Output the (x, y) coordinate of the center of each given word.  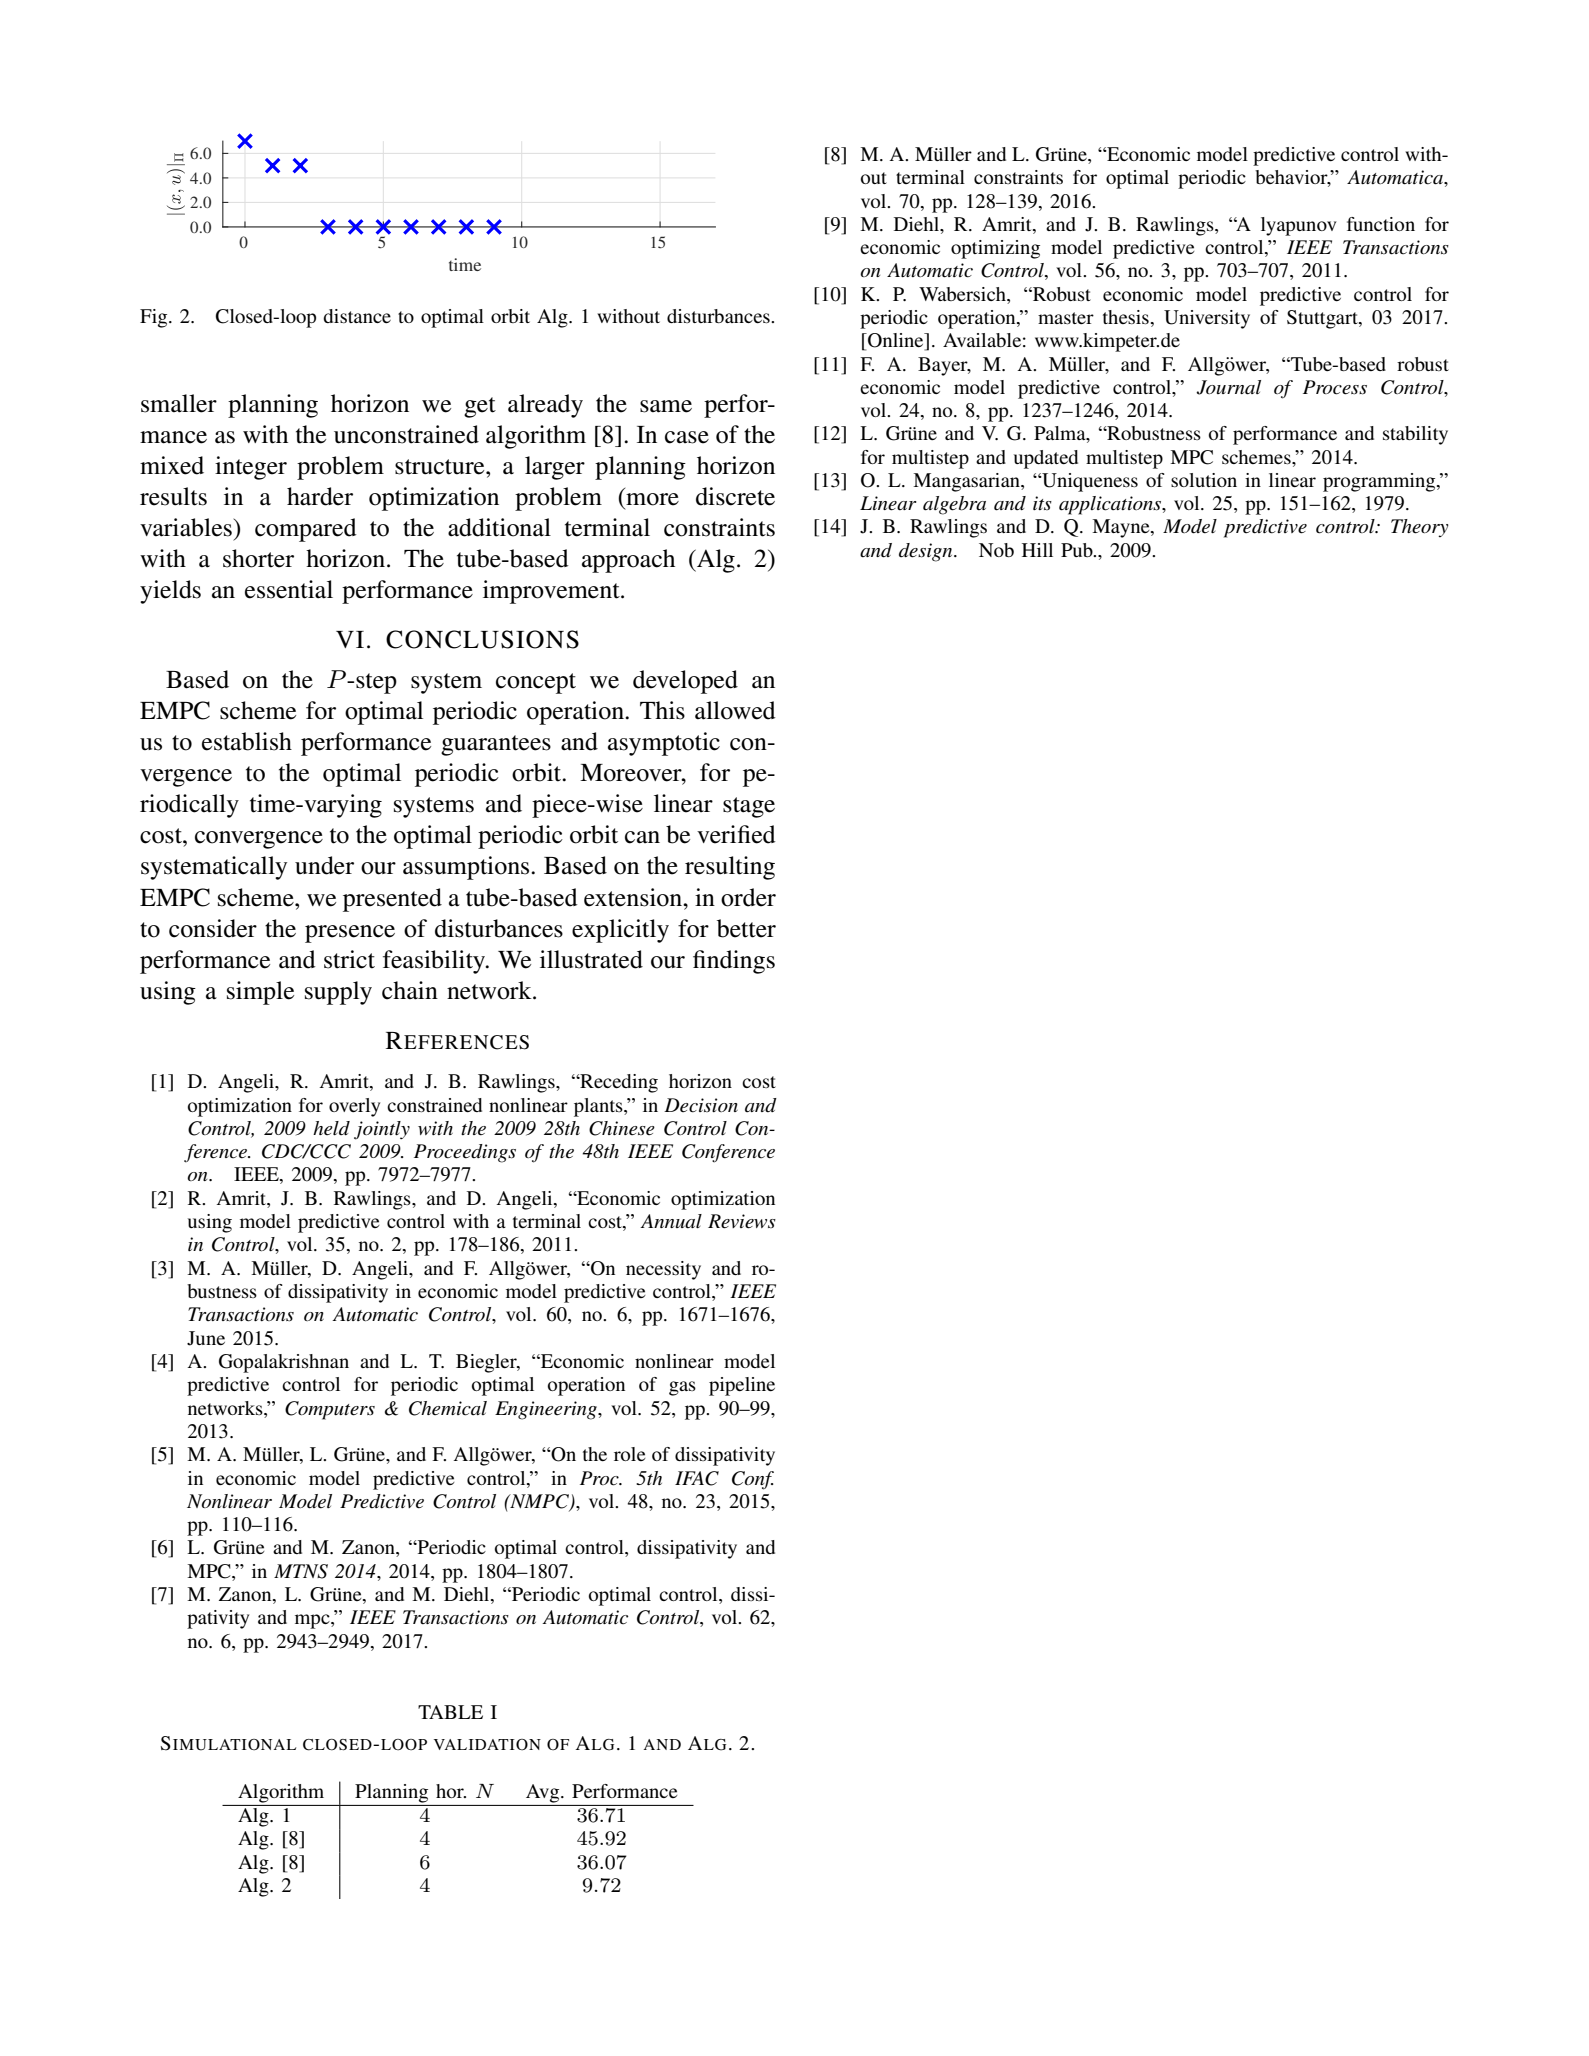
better (746, 928)
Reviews (742, 1221)
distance (357, 316)
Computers (330, 1410)
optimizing (995, 249)
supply (338, 993)
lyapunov (1299, 226)
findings (734, 962)
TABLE (450, 1712)
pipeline (742, 1386)
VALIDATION (487, 1745)
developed (685, 682)
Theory (1420, 528)
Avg (544, 1793)
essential (289, 589)
